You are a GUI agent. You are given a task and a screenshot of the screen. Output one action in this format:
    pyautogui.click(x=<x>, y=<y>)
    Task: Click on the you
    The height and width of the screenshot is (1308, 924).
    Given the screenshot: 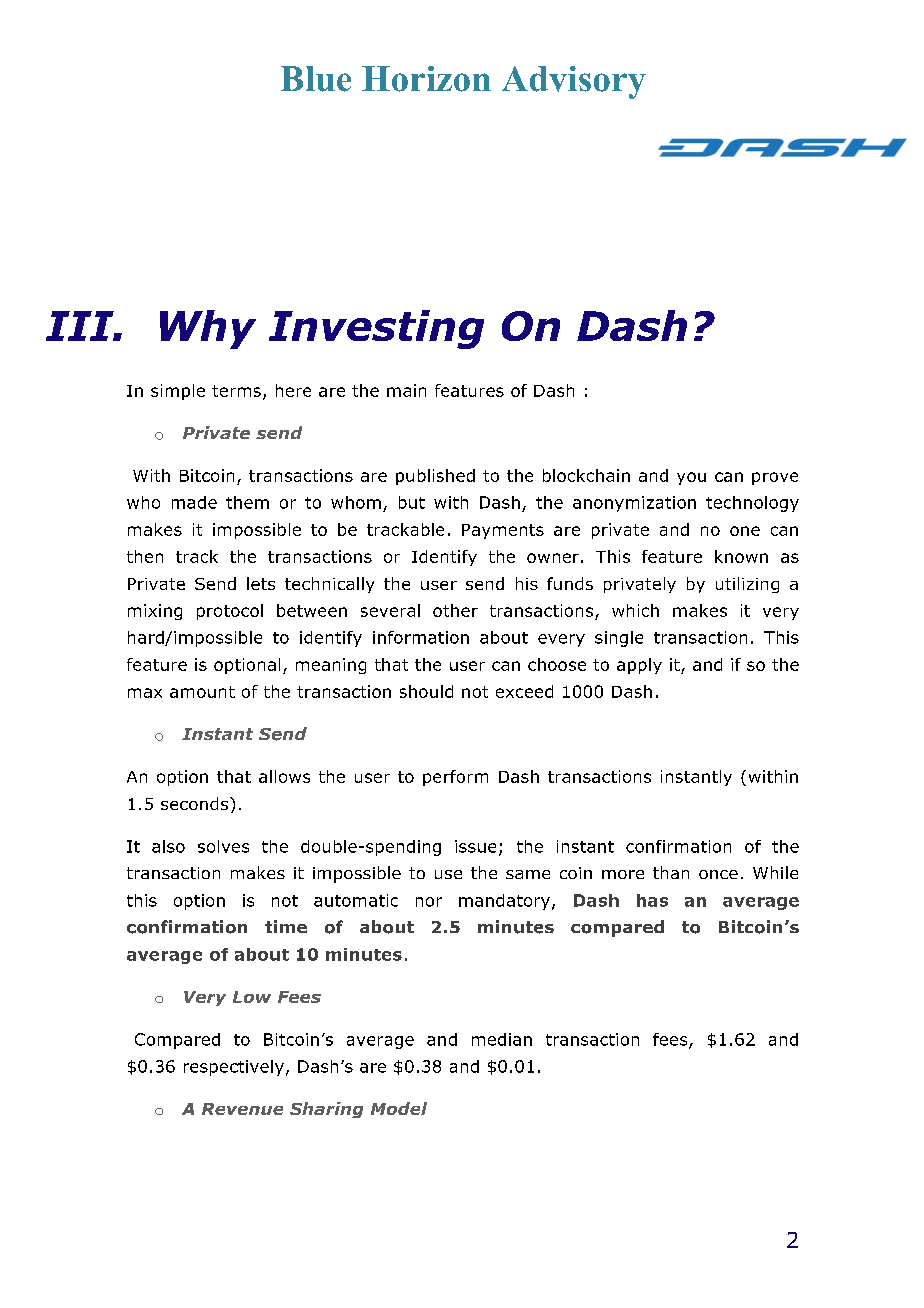 What is the action you would take?
    pyautogui.click(x=691, y=478)
